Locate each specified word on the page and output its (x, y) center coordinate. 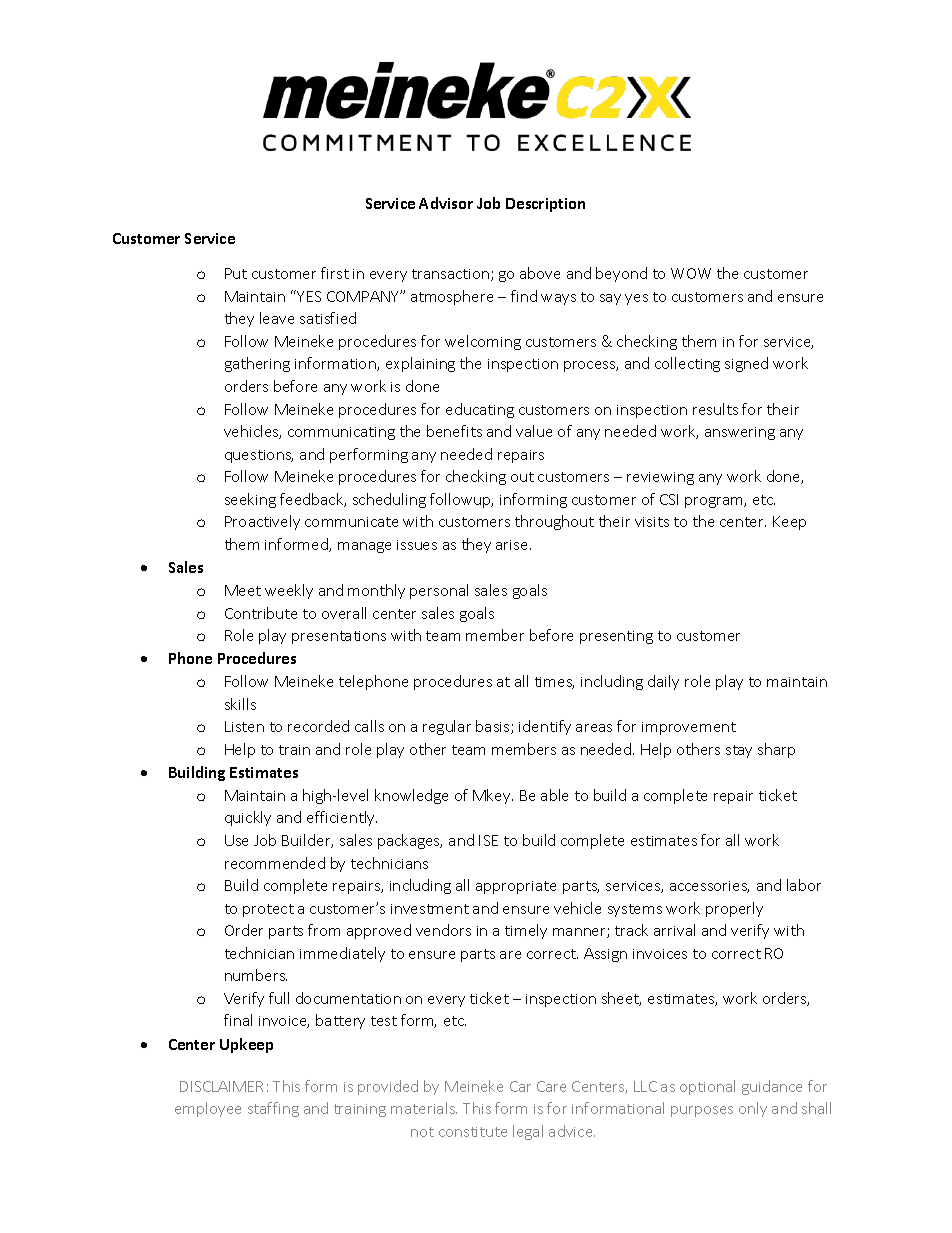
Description (545, 205)
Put (236, 273)
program (715, 502)
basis (494, 727)
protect (268, 910)
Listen (244, 726)
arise (513, 545)
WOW (691, 273)
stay (739, 751)
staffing (273, 1109)
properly (734, 909)
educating (480, 410)
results (715, 409)
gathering (257, 364)
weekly (289, 591)
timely (526, 931)
